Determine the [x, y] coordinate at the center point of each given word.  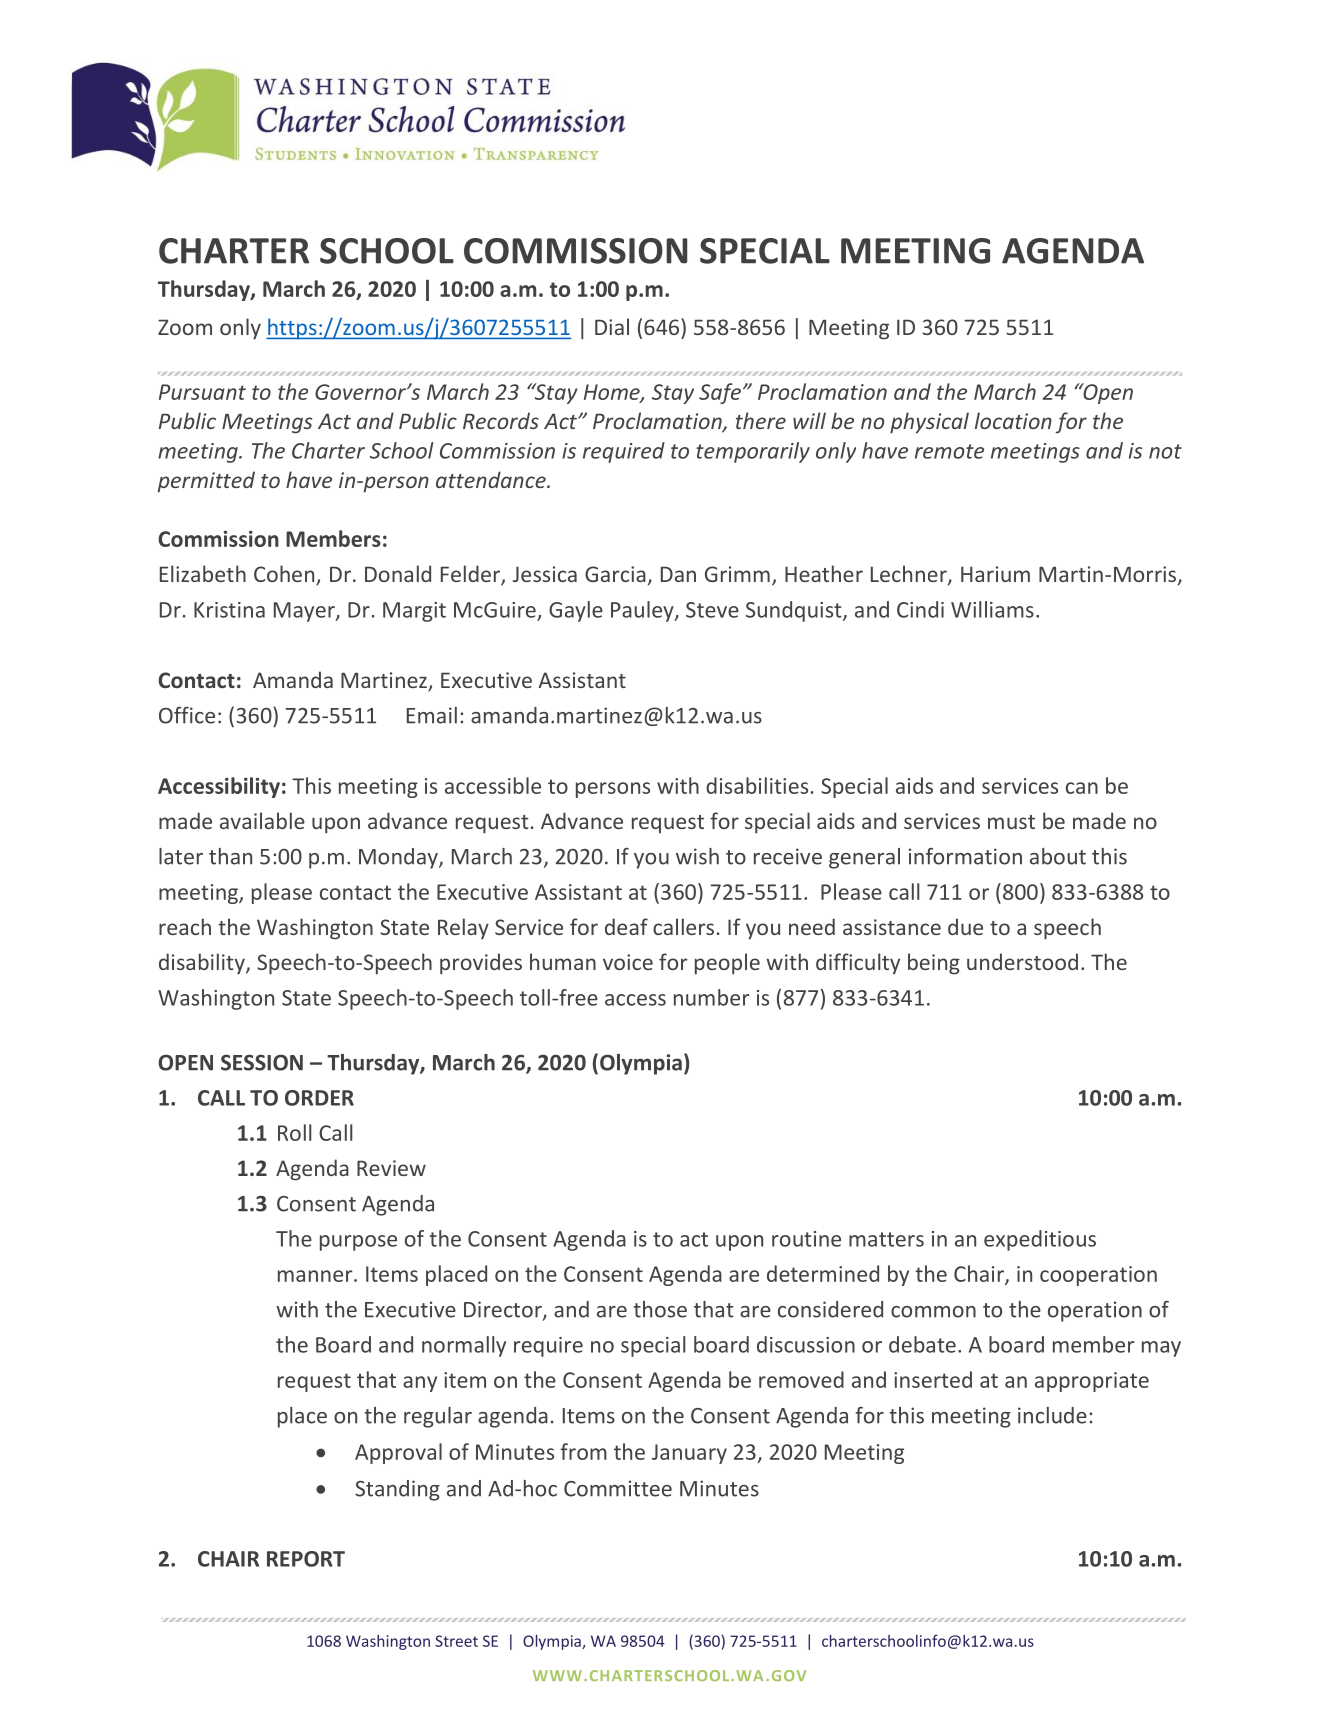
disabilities [757, 785]
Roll [294, 1132]
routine [806, 1239]
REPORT [306, 1559]
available [262, 820]
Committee [618, 1488]
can [1082, 788]
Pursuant [202, 392]
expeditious [1040, 1240]
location [1013, 420]
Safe [720, 393]
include [1052, 1415]
